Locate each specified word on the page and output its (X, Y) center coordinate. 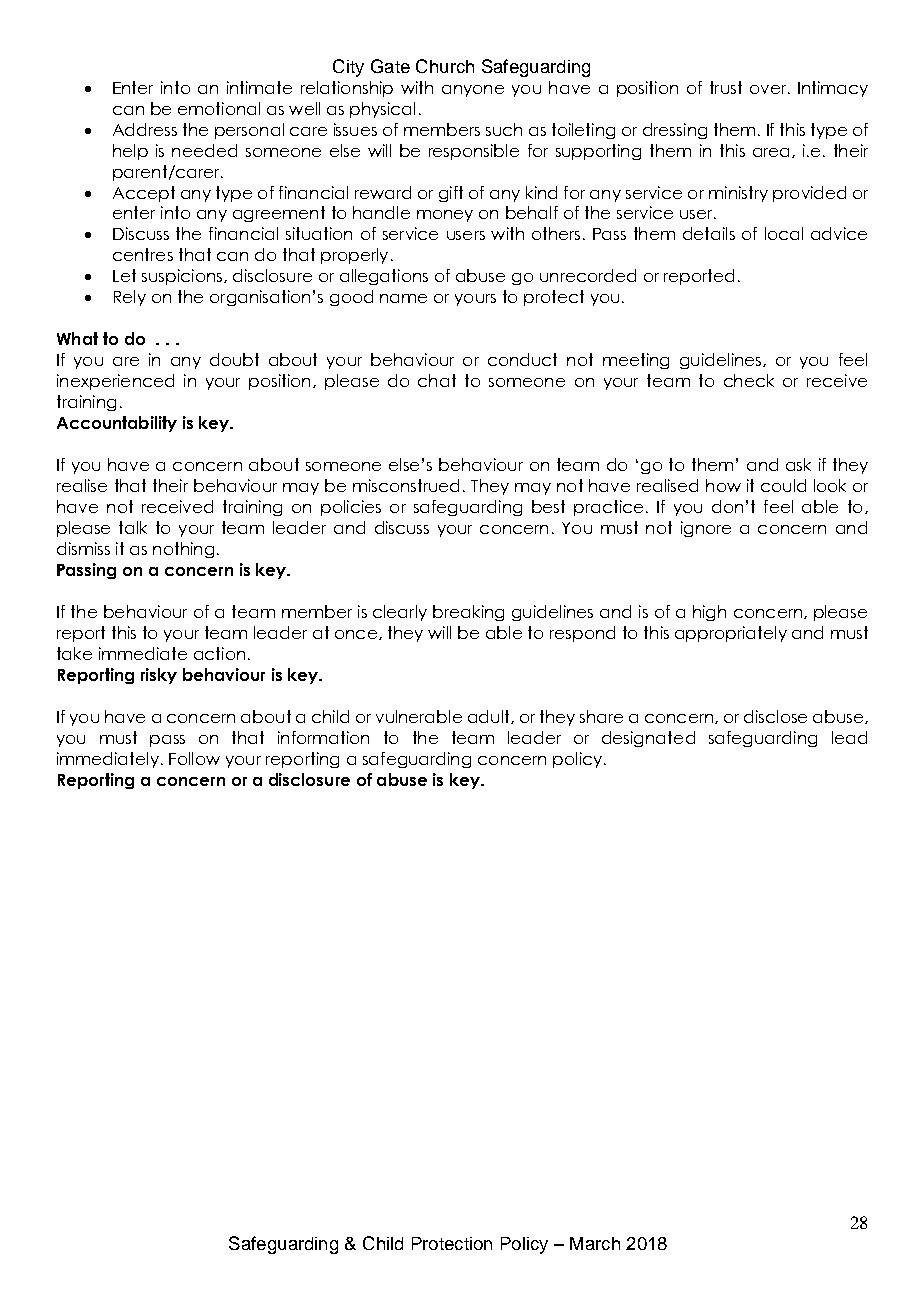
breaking (468, 613)
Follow (194, 758)
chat (437, 380)
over (769, 89)
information (323, 737)
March (595, 1243)
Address (145, 129)
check (749, 380)
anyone (473, 91)
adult (490, 717)
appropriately (731, 634)
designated (648, 739)
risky (159, 676)
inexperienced (115, 382)
